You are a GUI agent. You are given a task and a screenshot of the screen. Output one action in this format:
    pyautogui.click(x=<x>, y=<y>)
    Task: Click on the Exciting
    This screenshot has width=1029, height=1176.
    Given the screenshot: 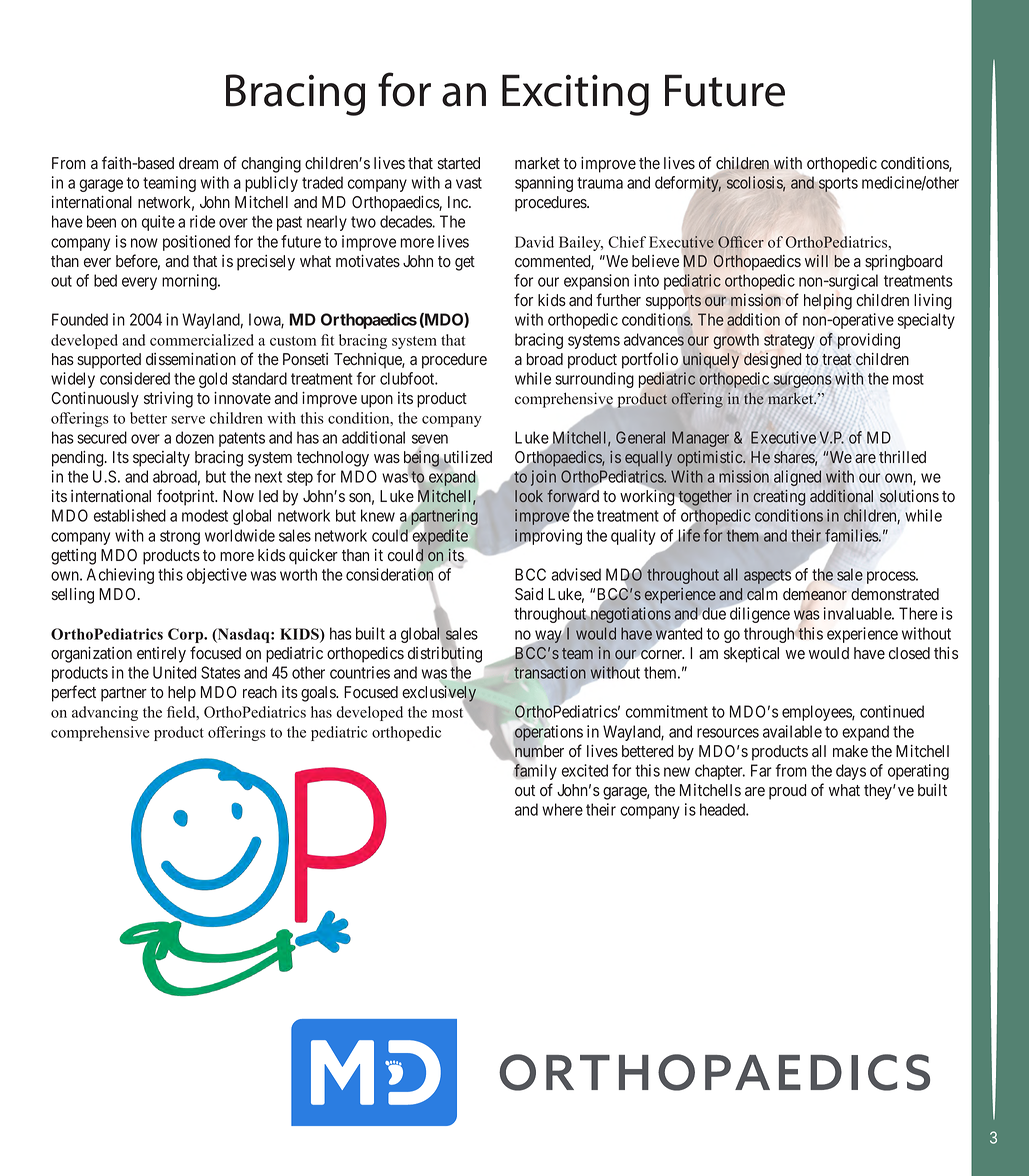 What is the action you would take?
    pyautogui.click(x=575, y=95)
